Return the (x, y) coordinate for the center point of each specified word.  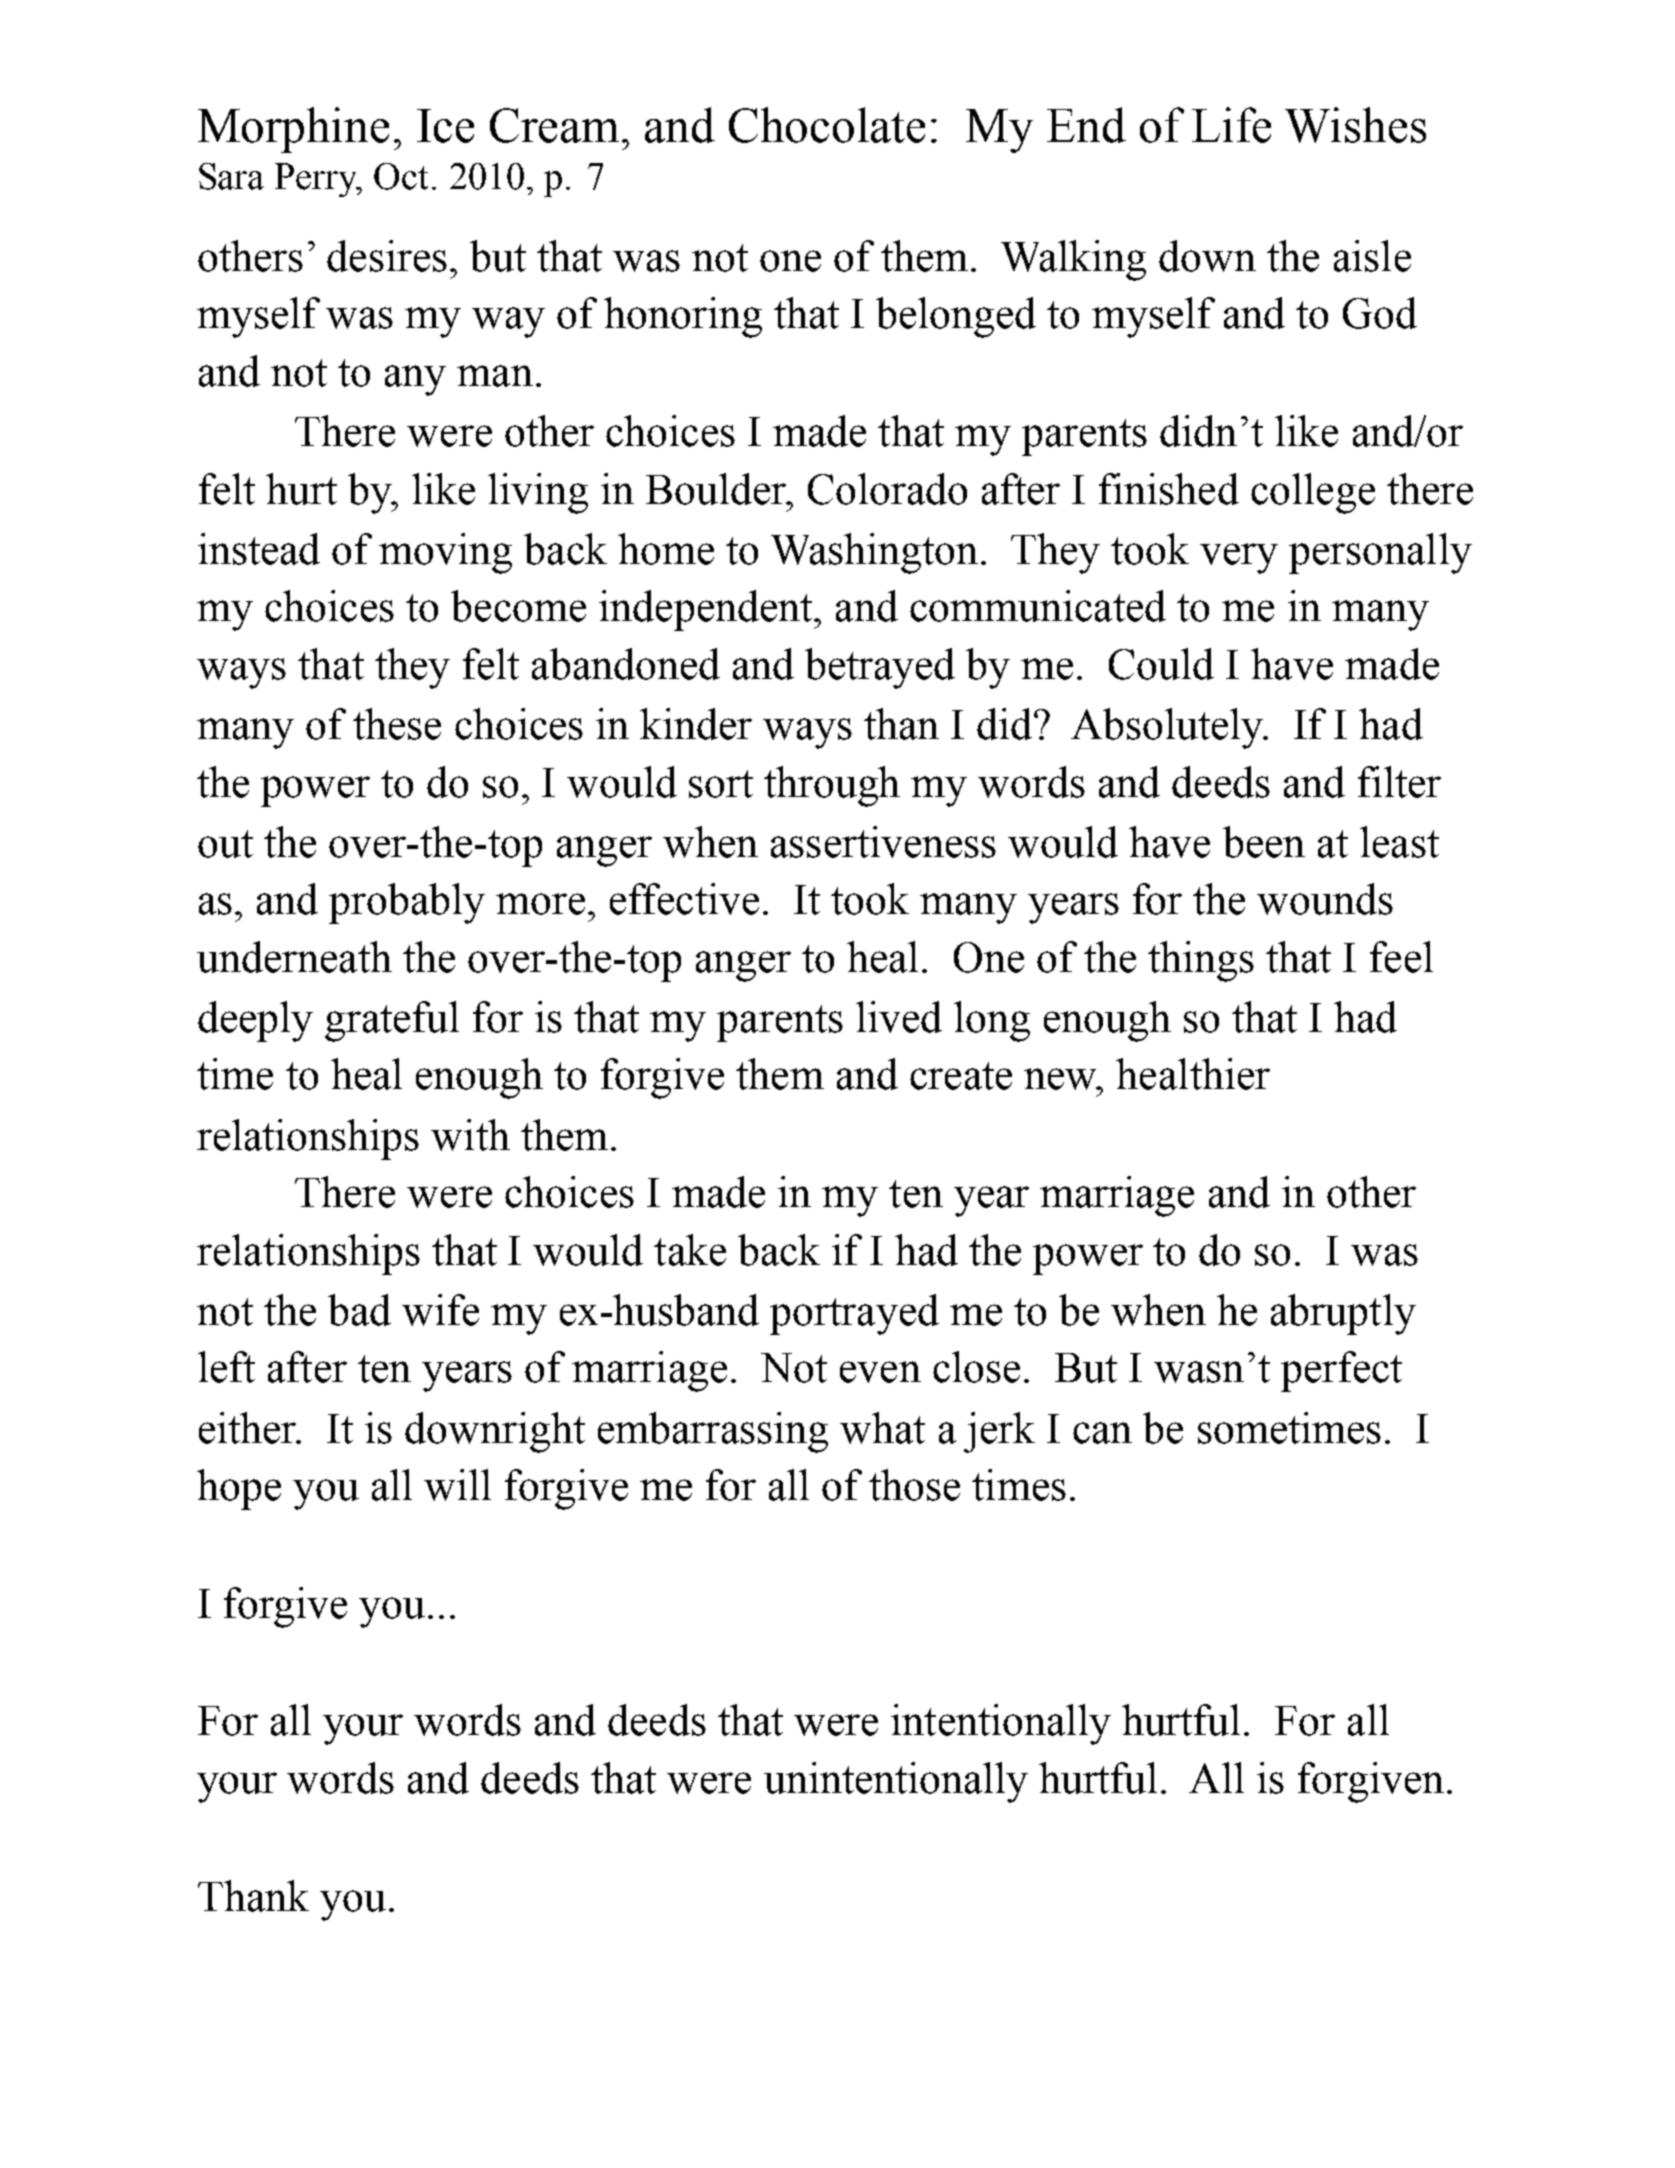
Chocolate (827, 125)
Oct (401, 176)
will (457, 1485)
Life (1231, 125)
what (882, 1428)
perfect (1341, 1371)
